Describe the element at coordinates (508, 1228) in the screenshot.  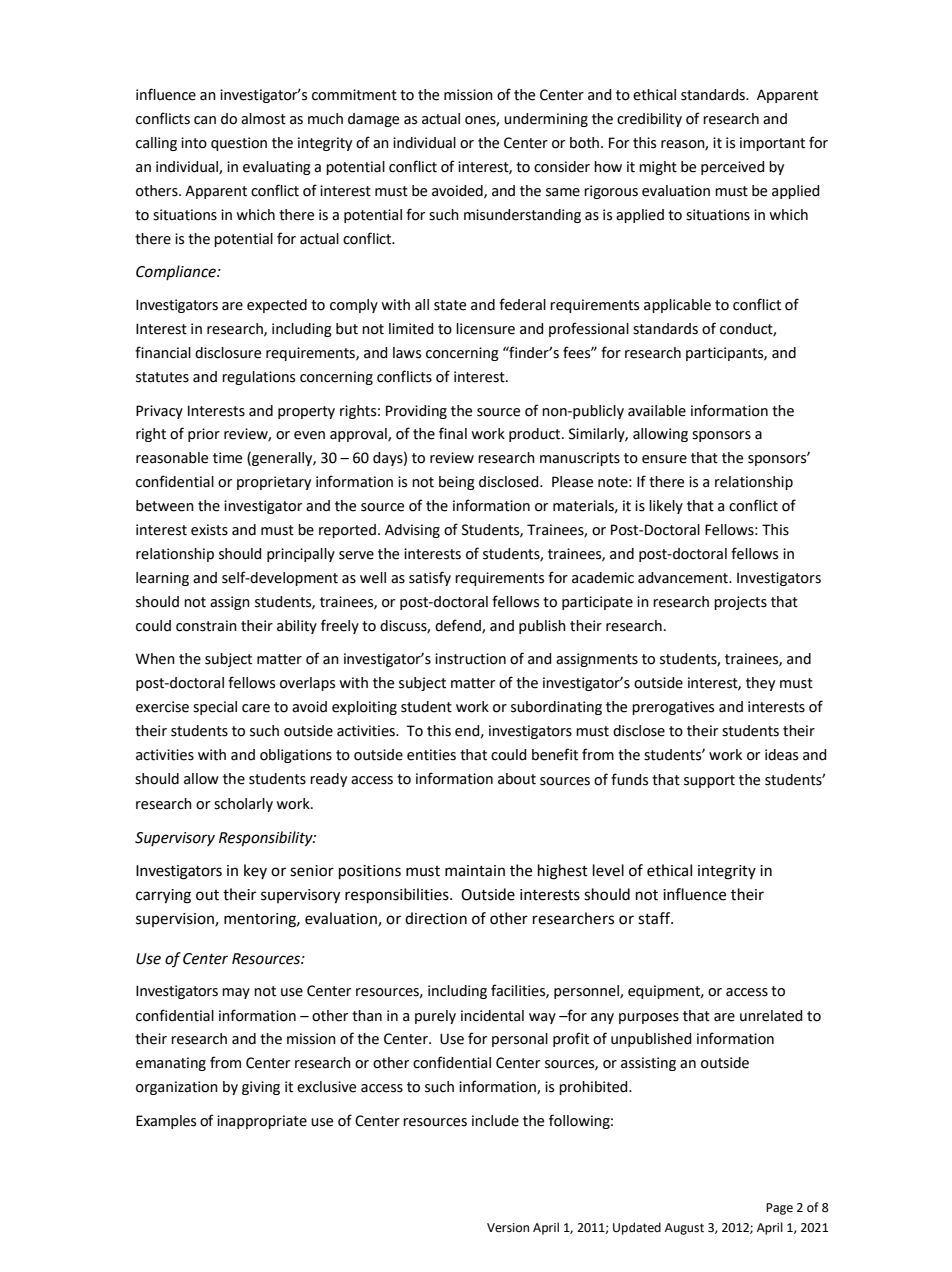
I see `Version` at that location.
